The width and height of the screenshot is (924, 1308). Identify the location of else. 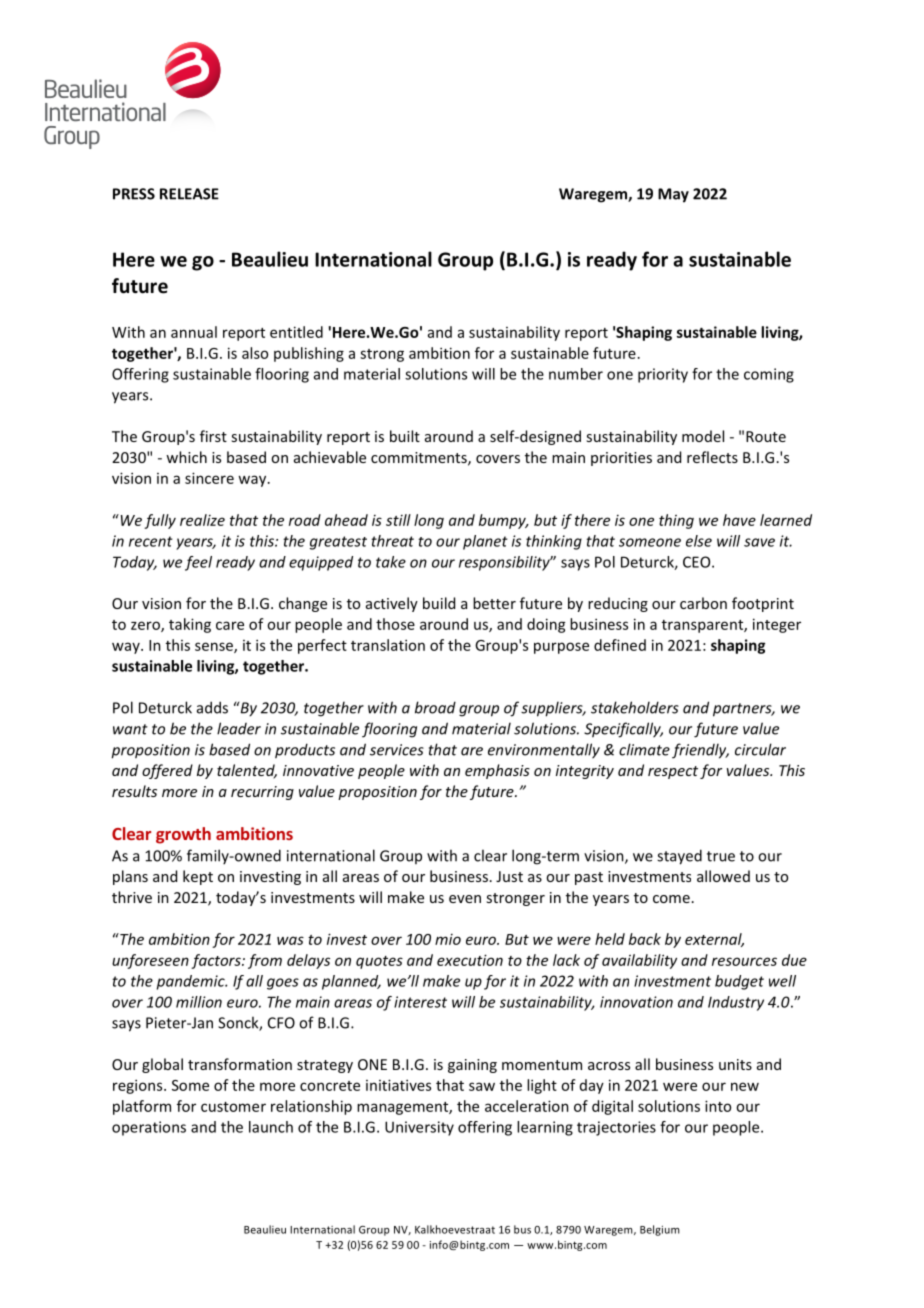
(699, 541).
